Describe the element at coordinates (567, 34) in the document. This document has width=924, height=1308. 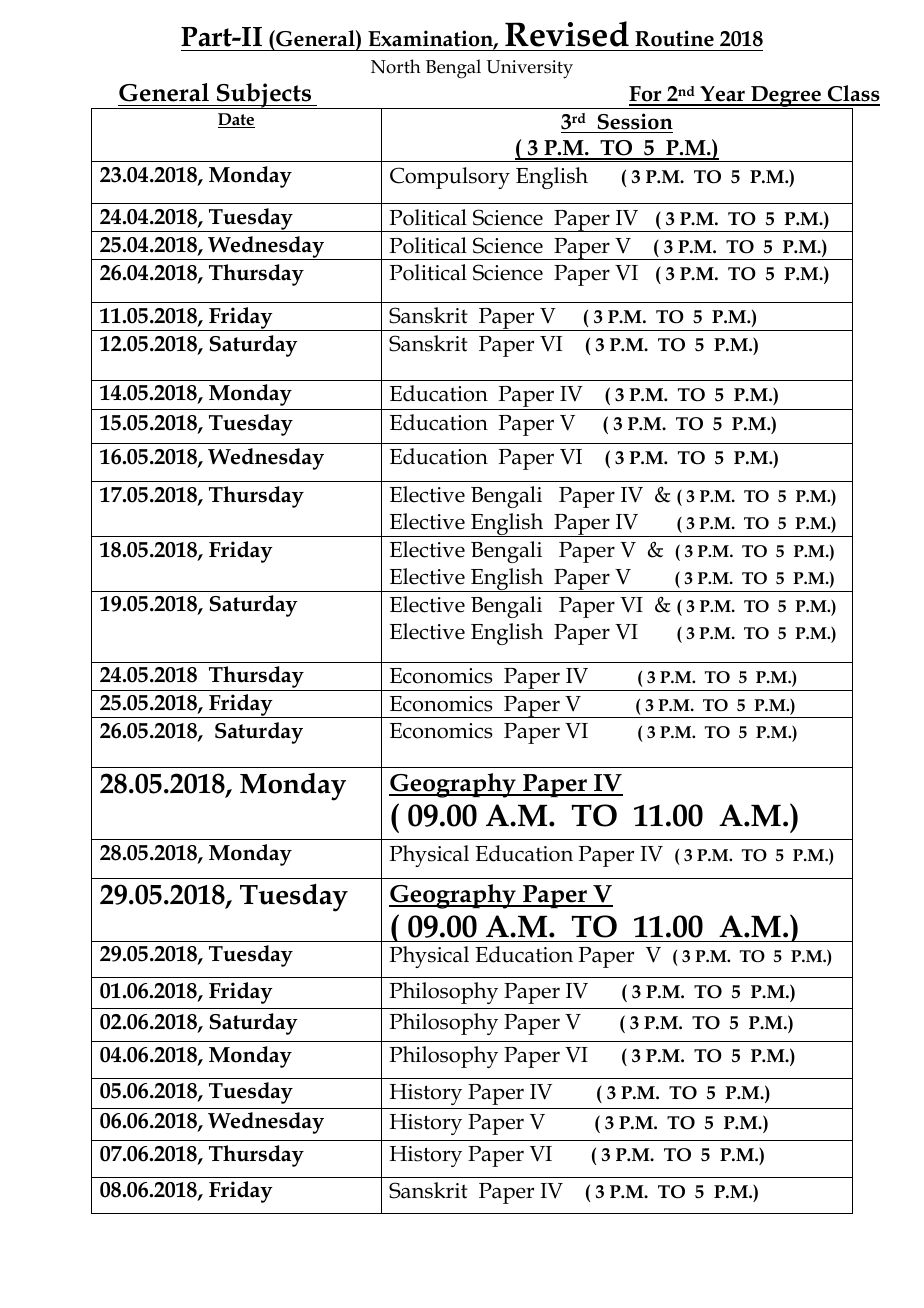
I see `Revised` at that location.
